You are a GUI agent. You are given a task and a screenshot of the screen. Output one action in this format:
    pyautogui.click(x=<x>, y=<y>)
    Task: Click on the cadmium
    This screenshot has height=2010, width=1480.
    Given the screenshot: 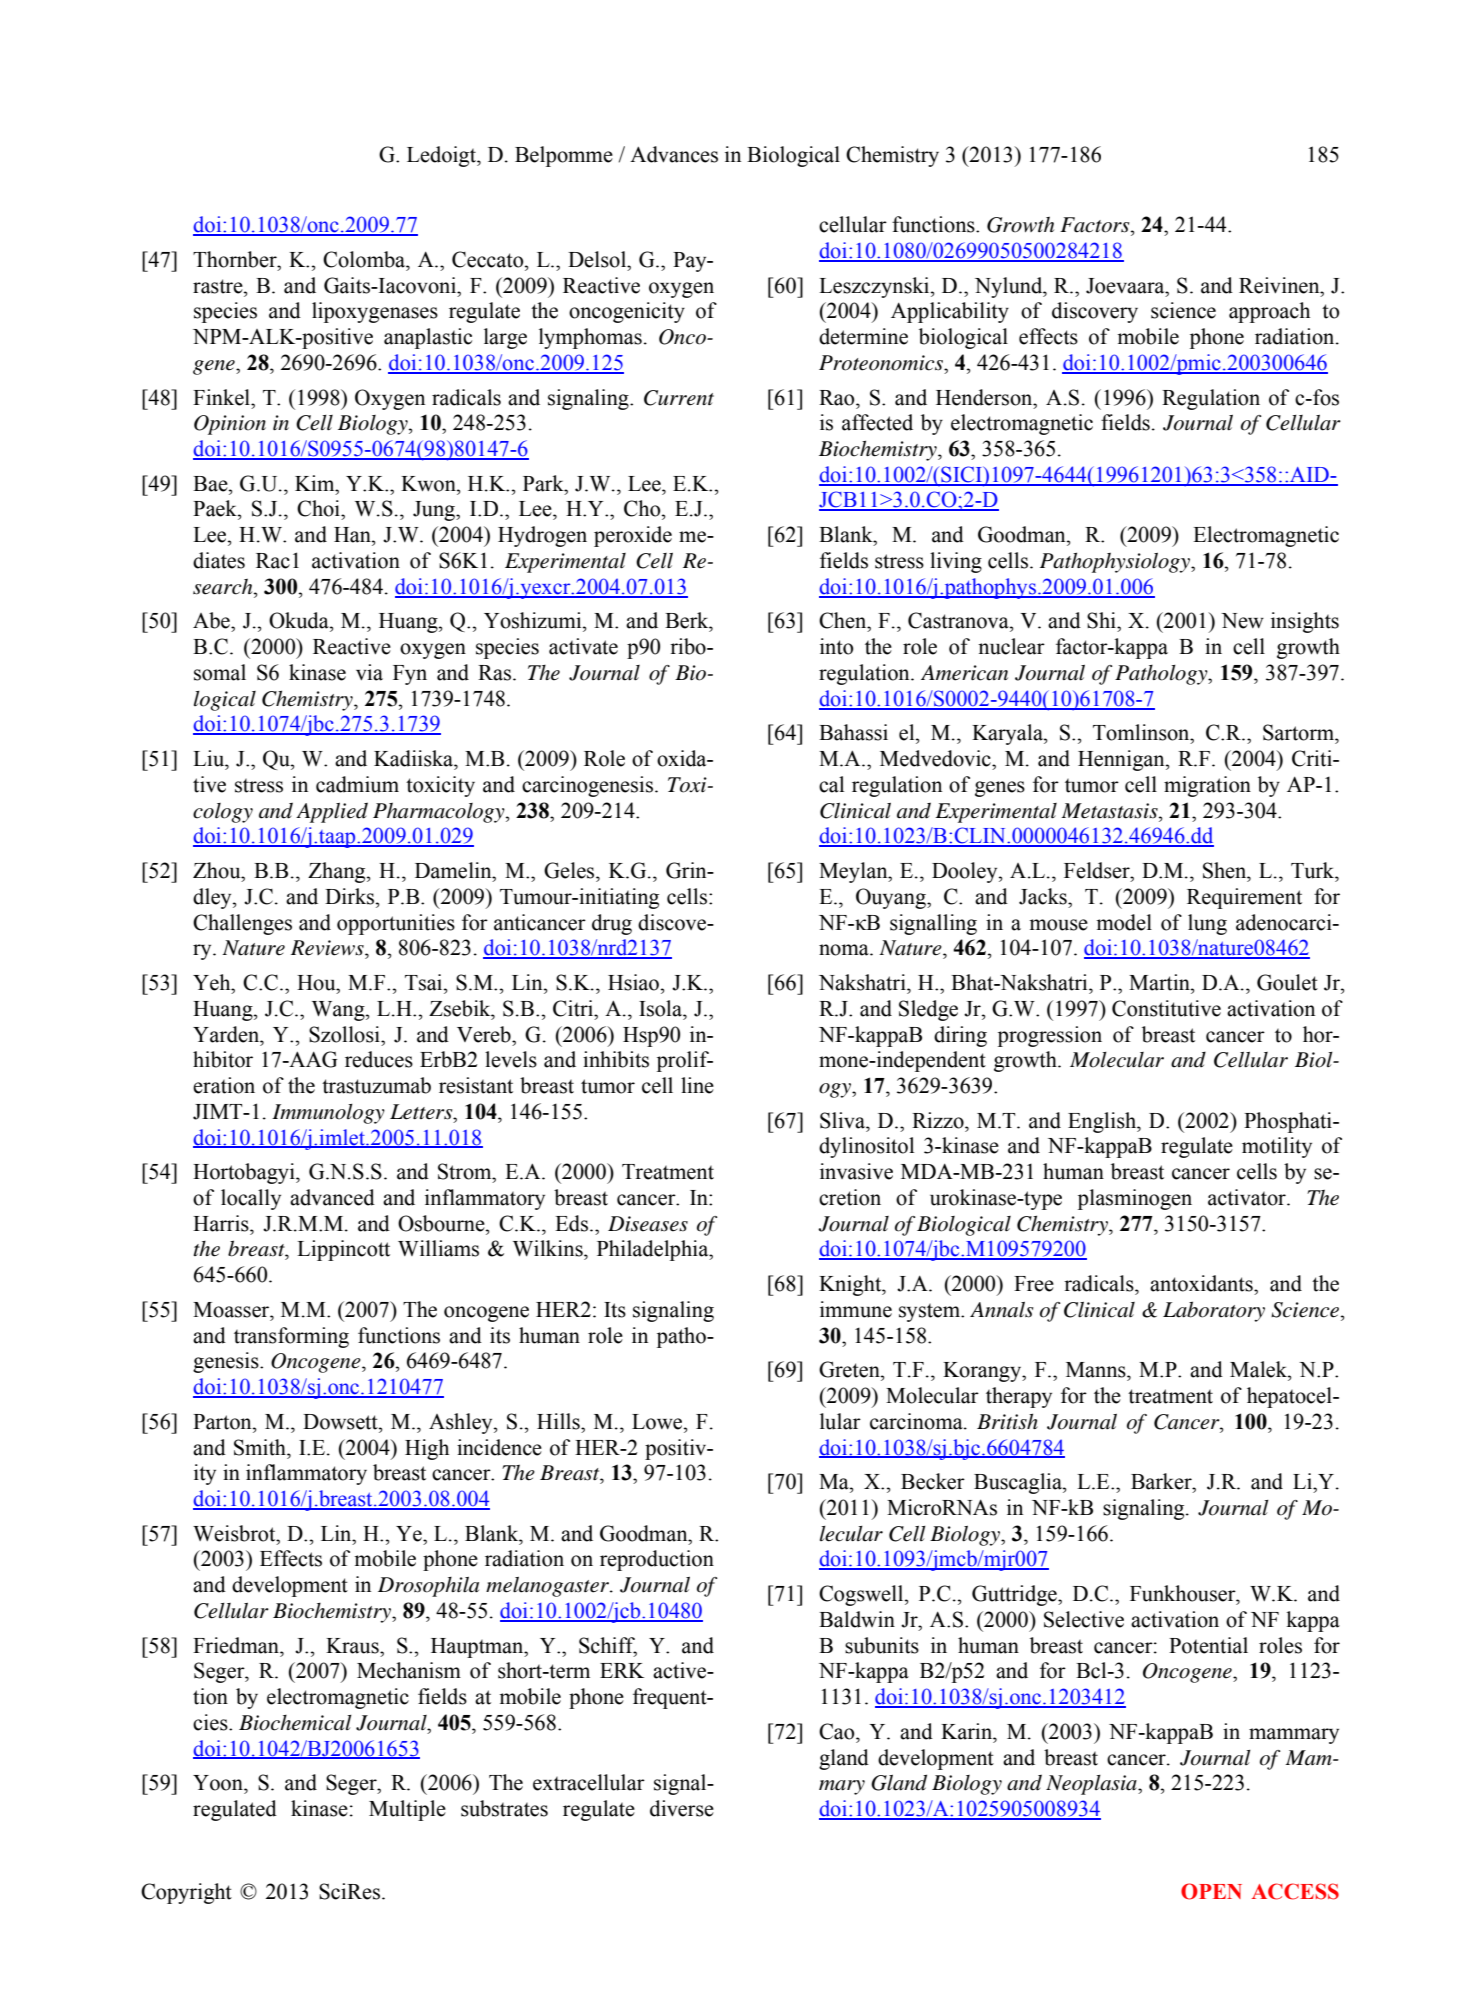 What is the action you would take?
    pyautogui.click(x=357, y=784)
